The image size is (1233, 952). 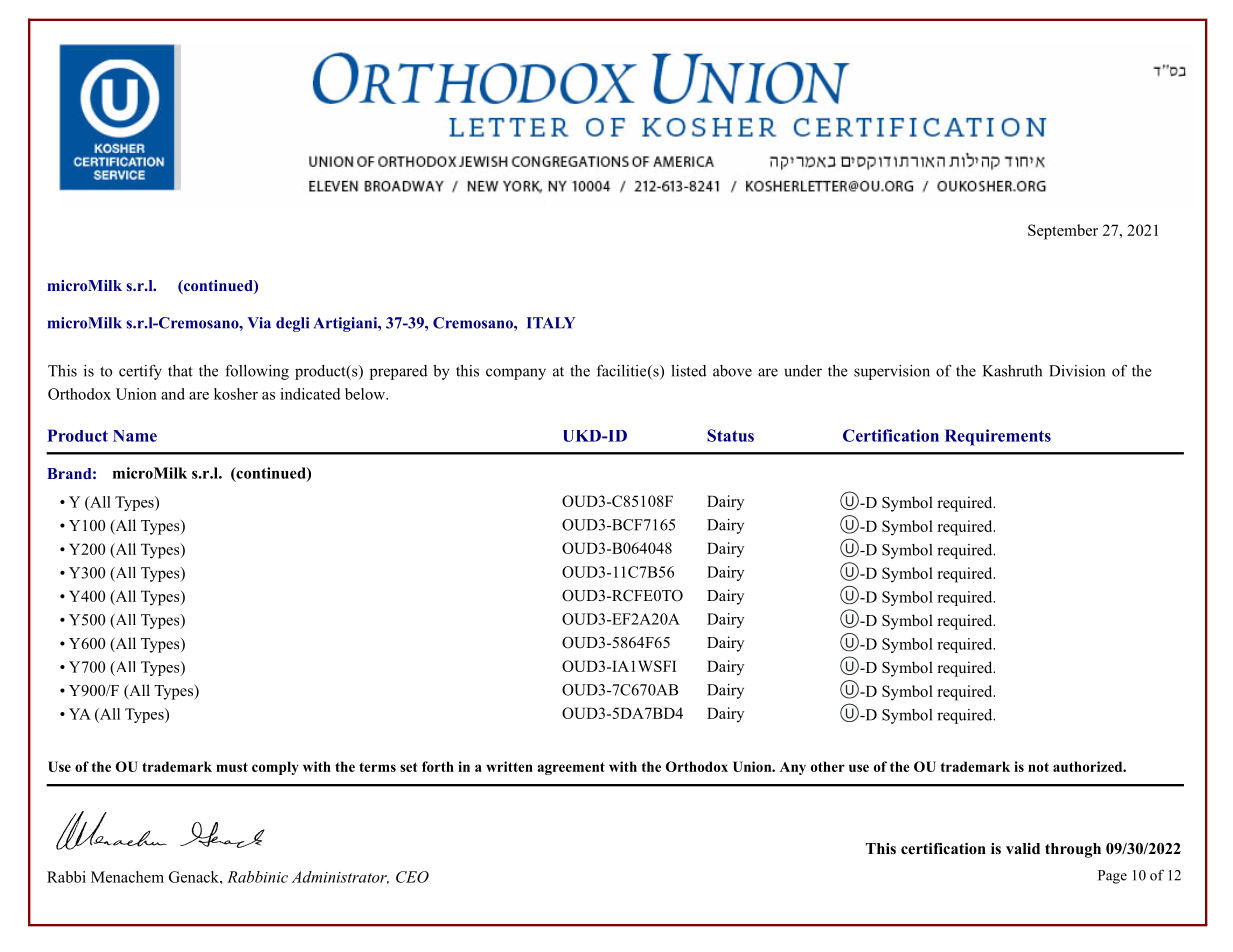 What do you see at coordinates (551, 323) in the screenshot?
I see `ITALY` at bounding box center [551, 323].
